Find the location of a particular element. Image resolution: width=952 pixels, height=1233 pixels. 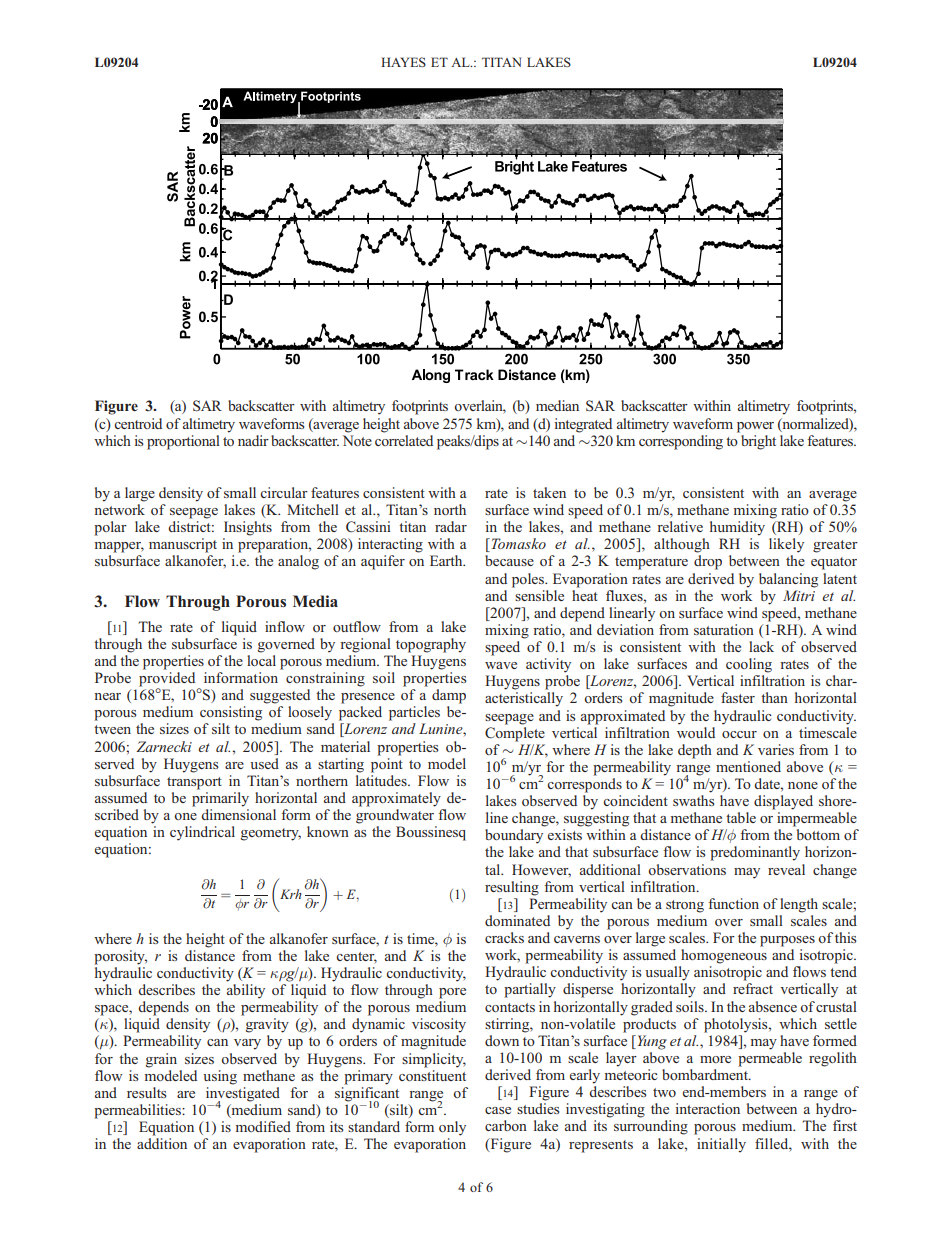

Note is located at coordinates (357, 440).
